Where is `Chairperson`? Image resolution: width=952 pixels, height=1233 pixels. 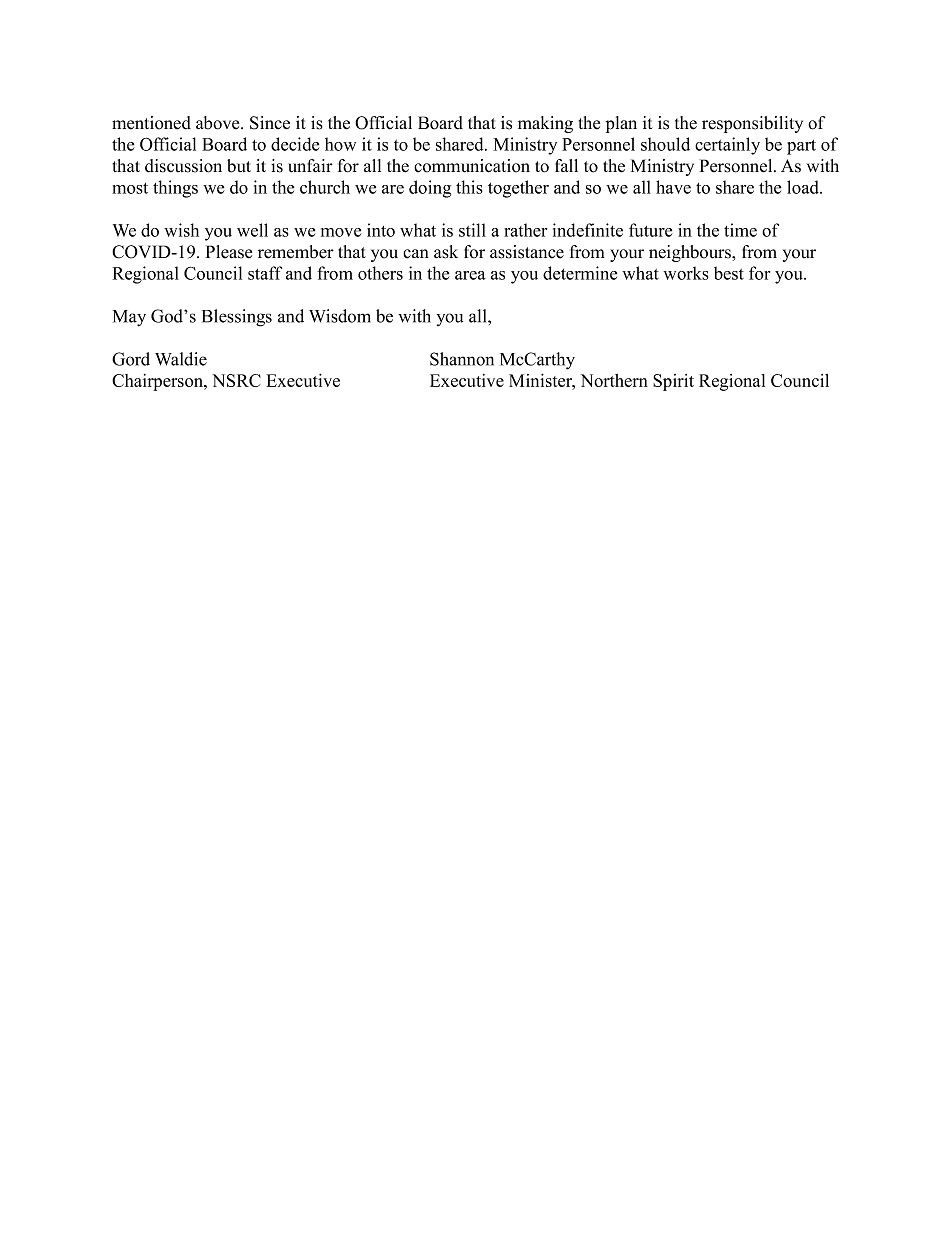
Chairperson is located at coordinates (159, 382).
